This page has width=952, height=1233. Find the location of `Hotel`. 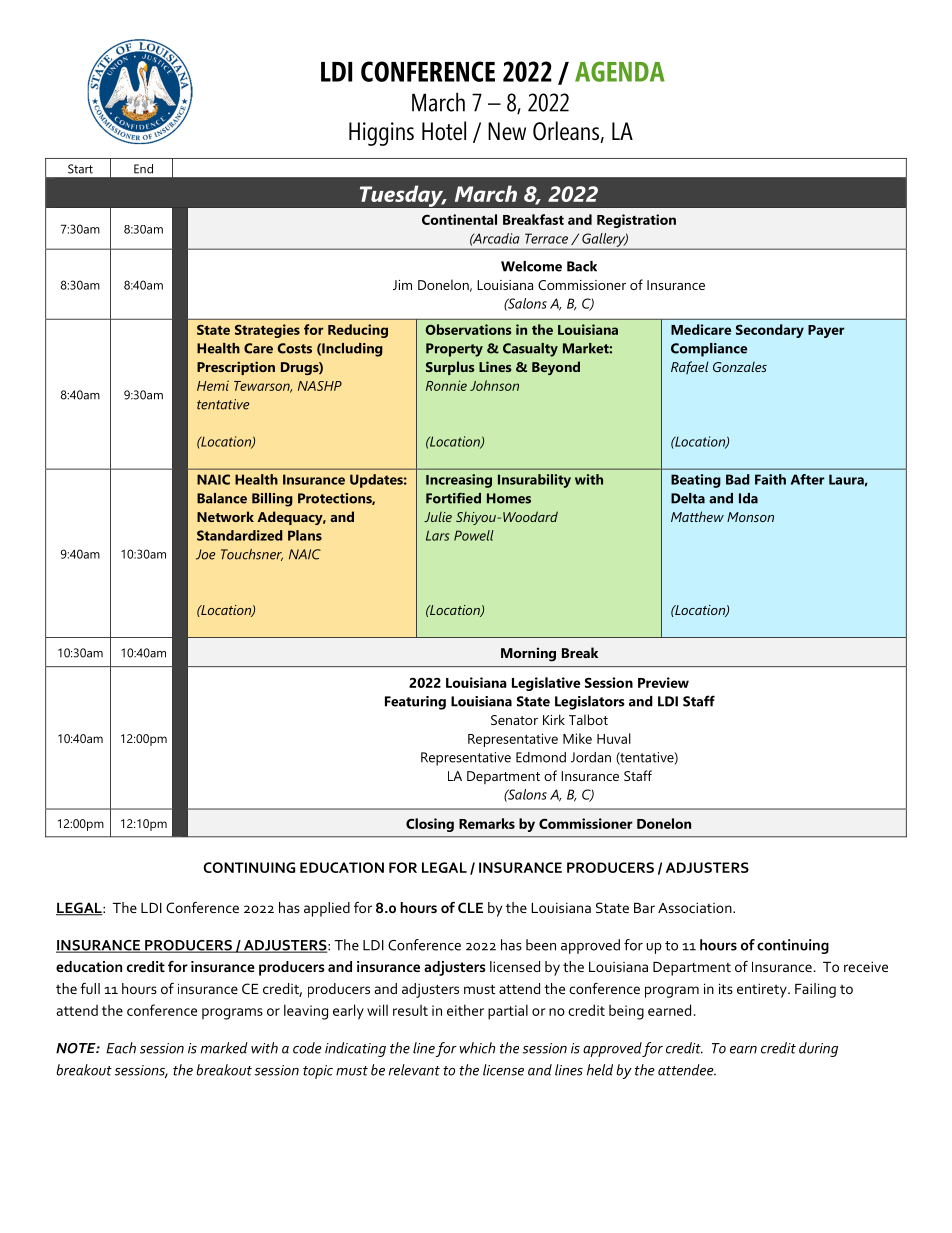

Hotel is located at coordinates (444, 131).
